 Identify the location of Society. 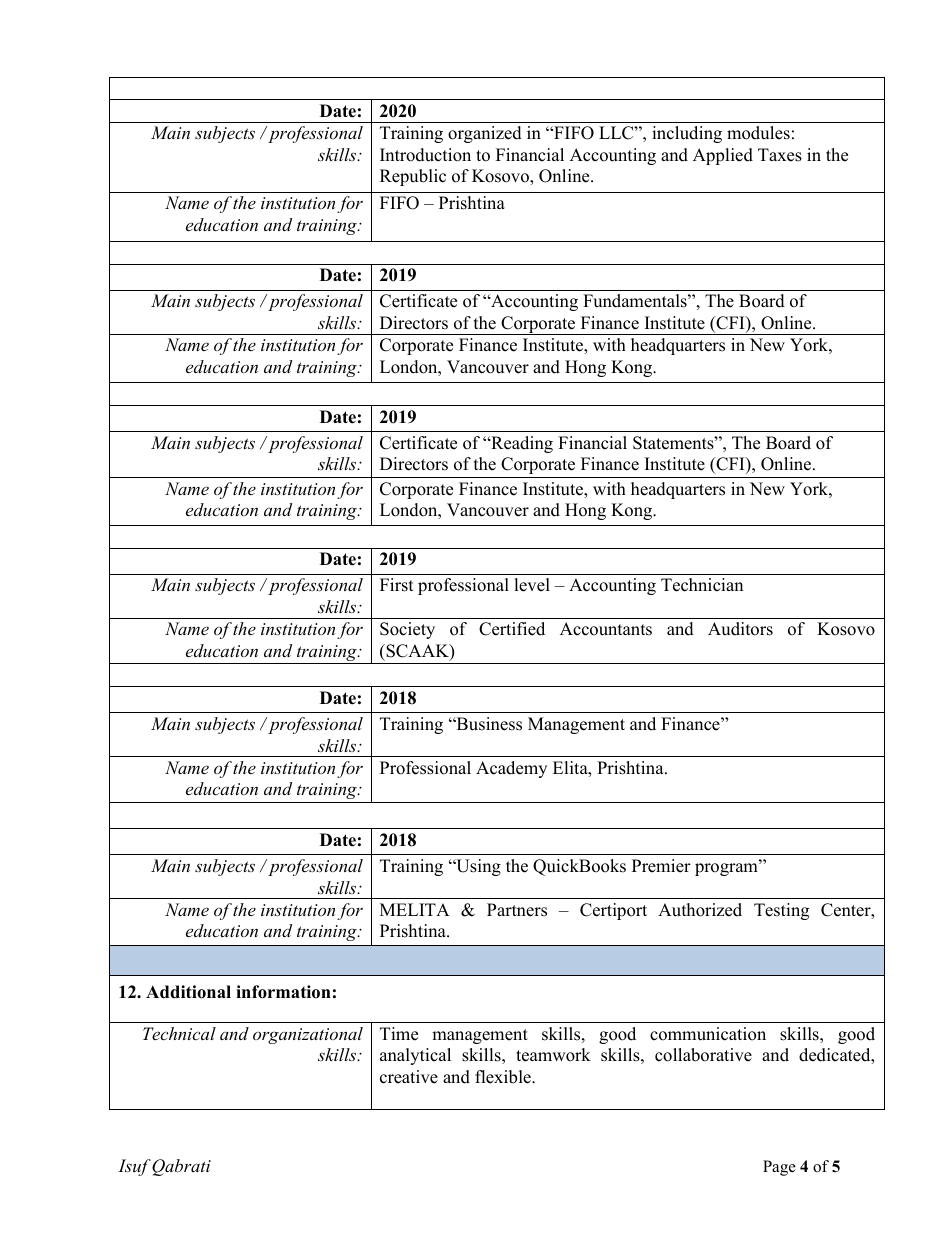
(407, 630).
